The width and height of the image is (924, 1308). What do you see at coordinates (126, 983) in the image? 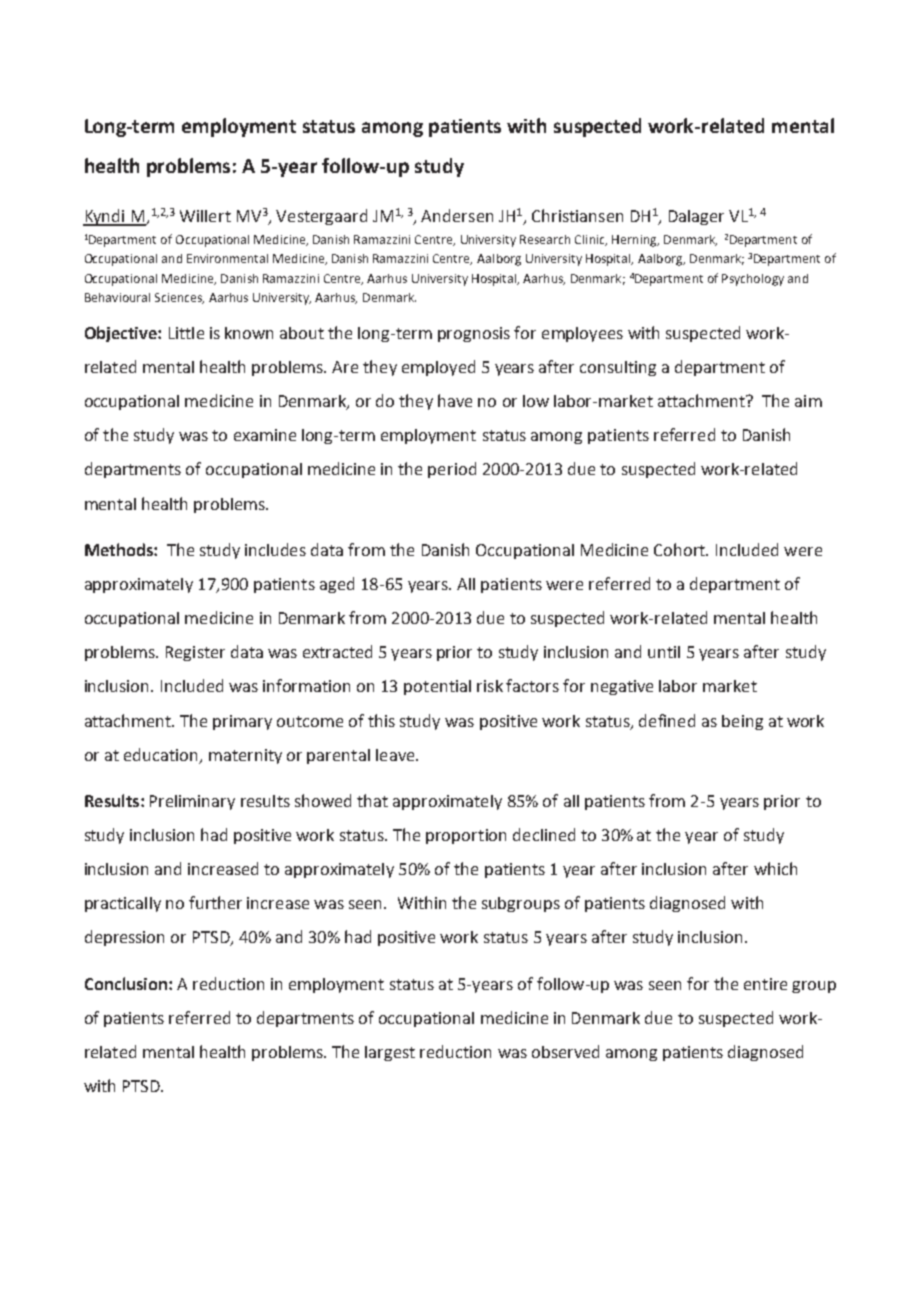
I see `Conclusion` at bounding box center [126, 983].
